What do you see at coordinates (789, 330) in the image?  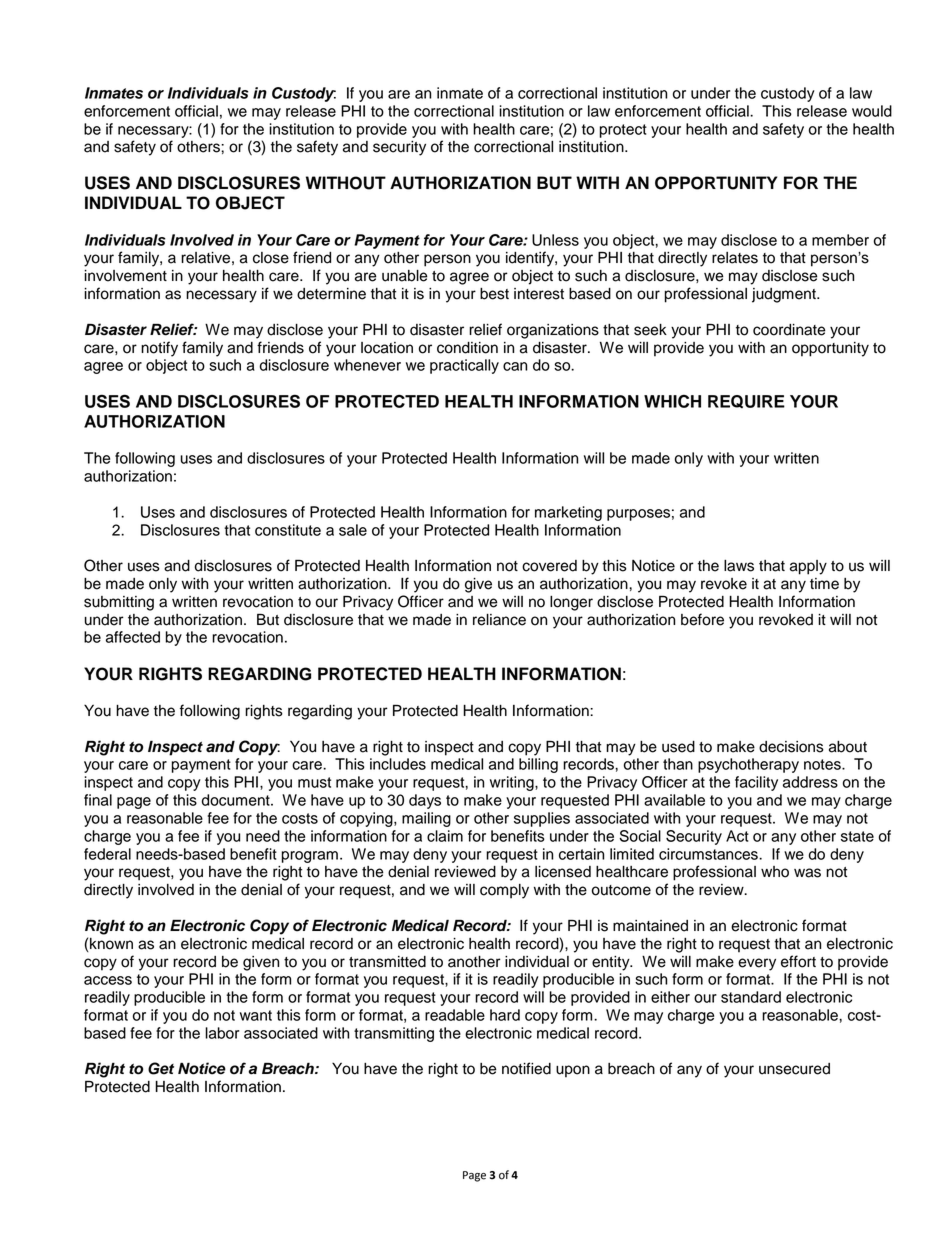 I see `coordinate` at bounding box center [789, 330].
